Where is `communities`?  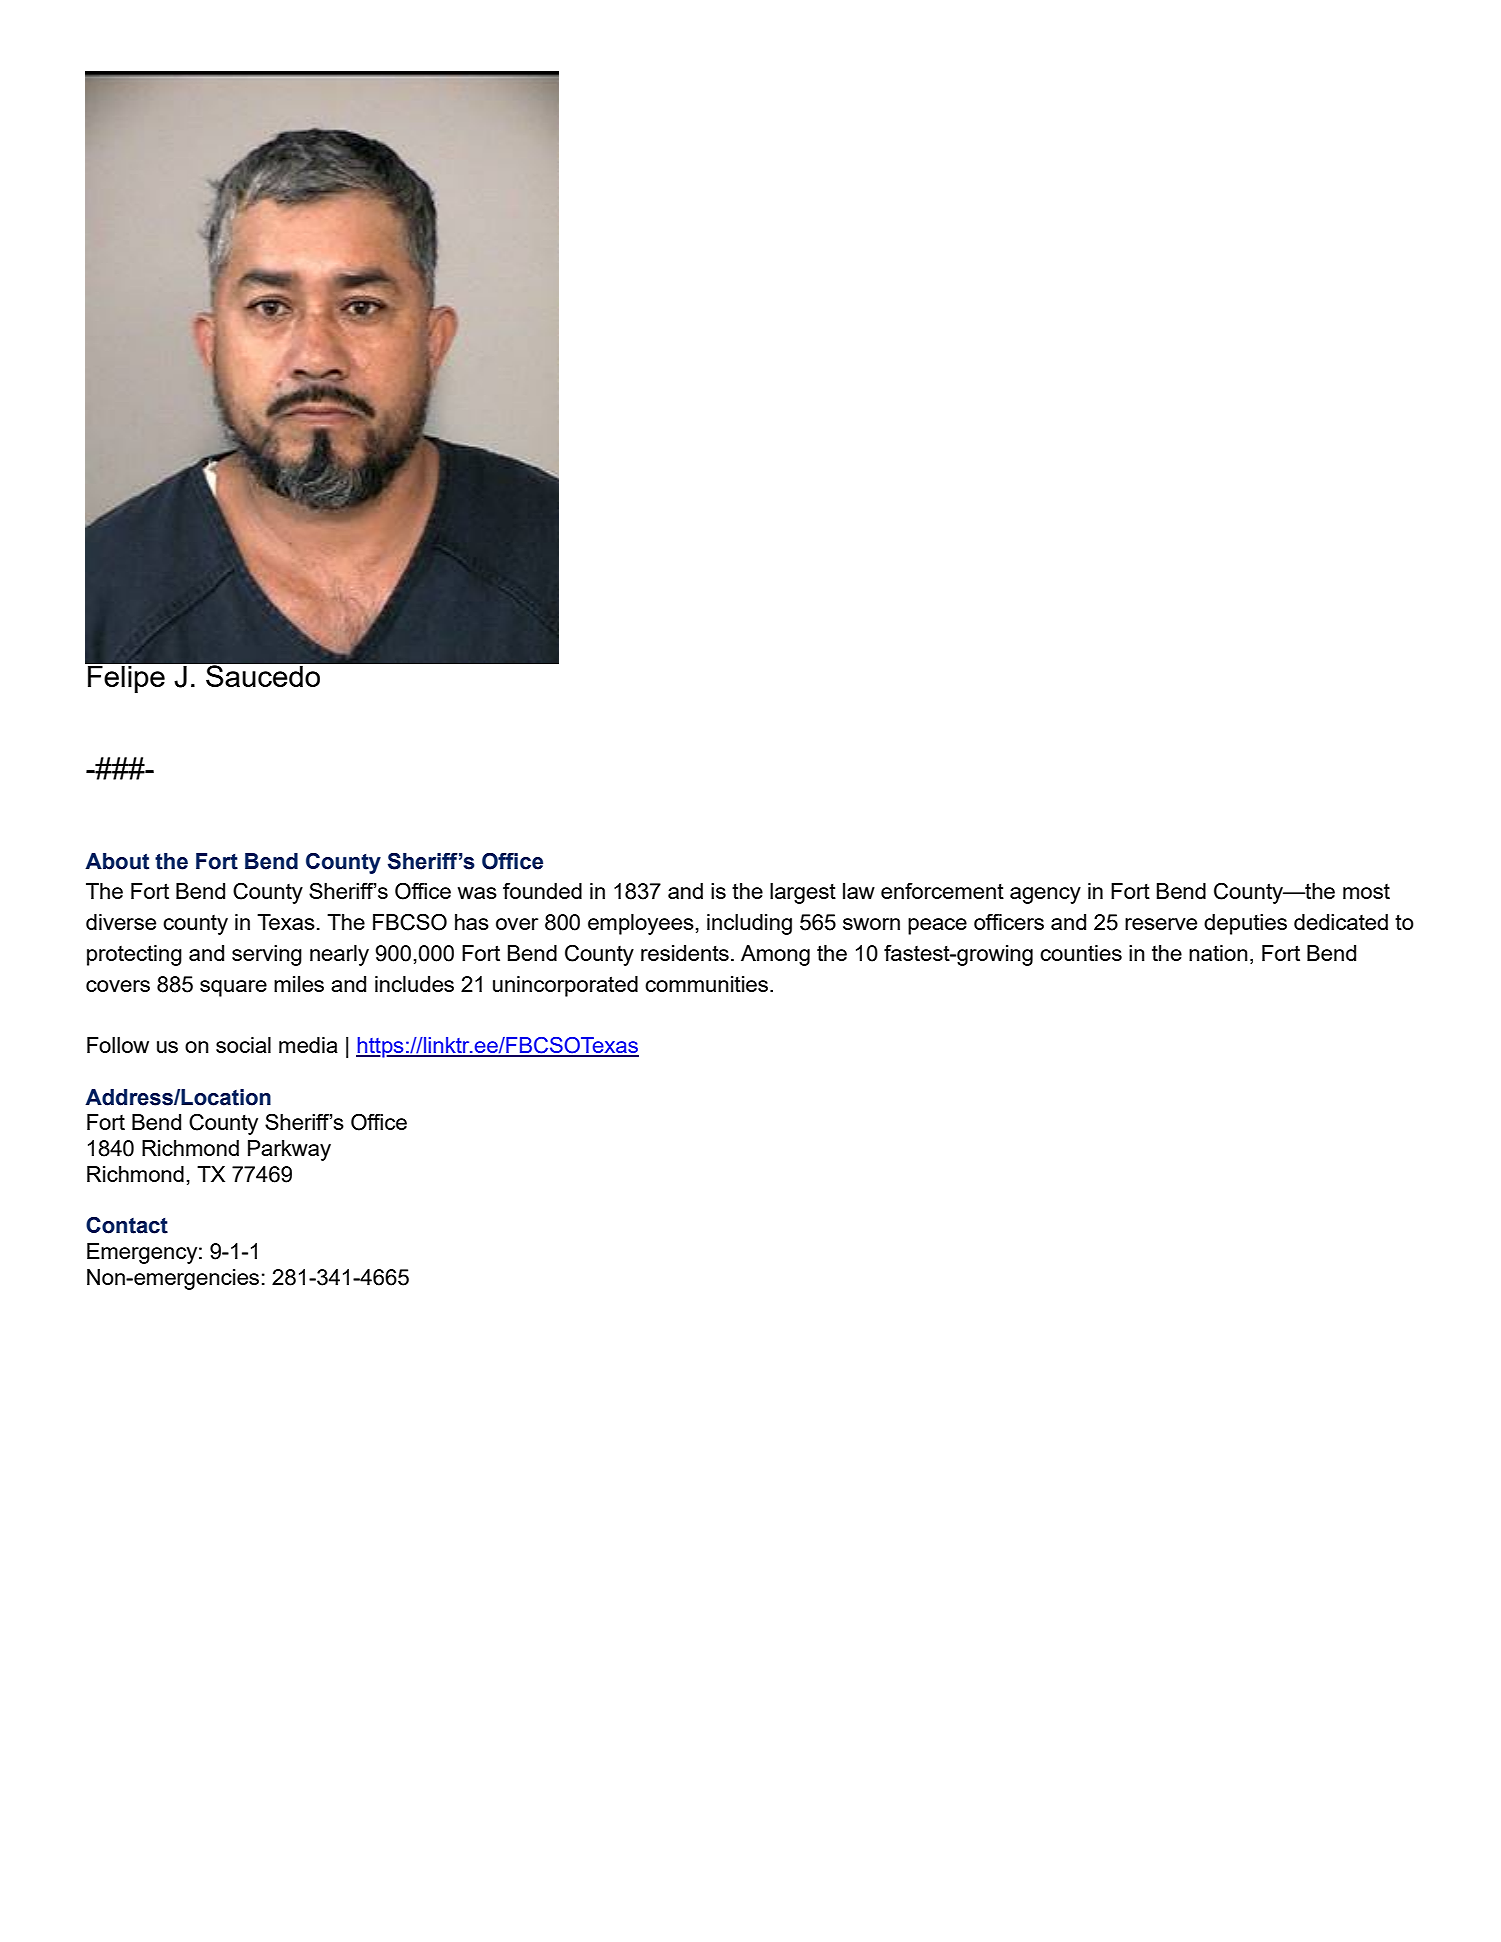 communities is located at coordinates (708, 984).
